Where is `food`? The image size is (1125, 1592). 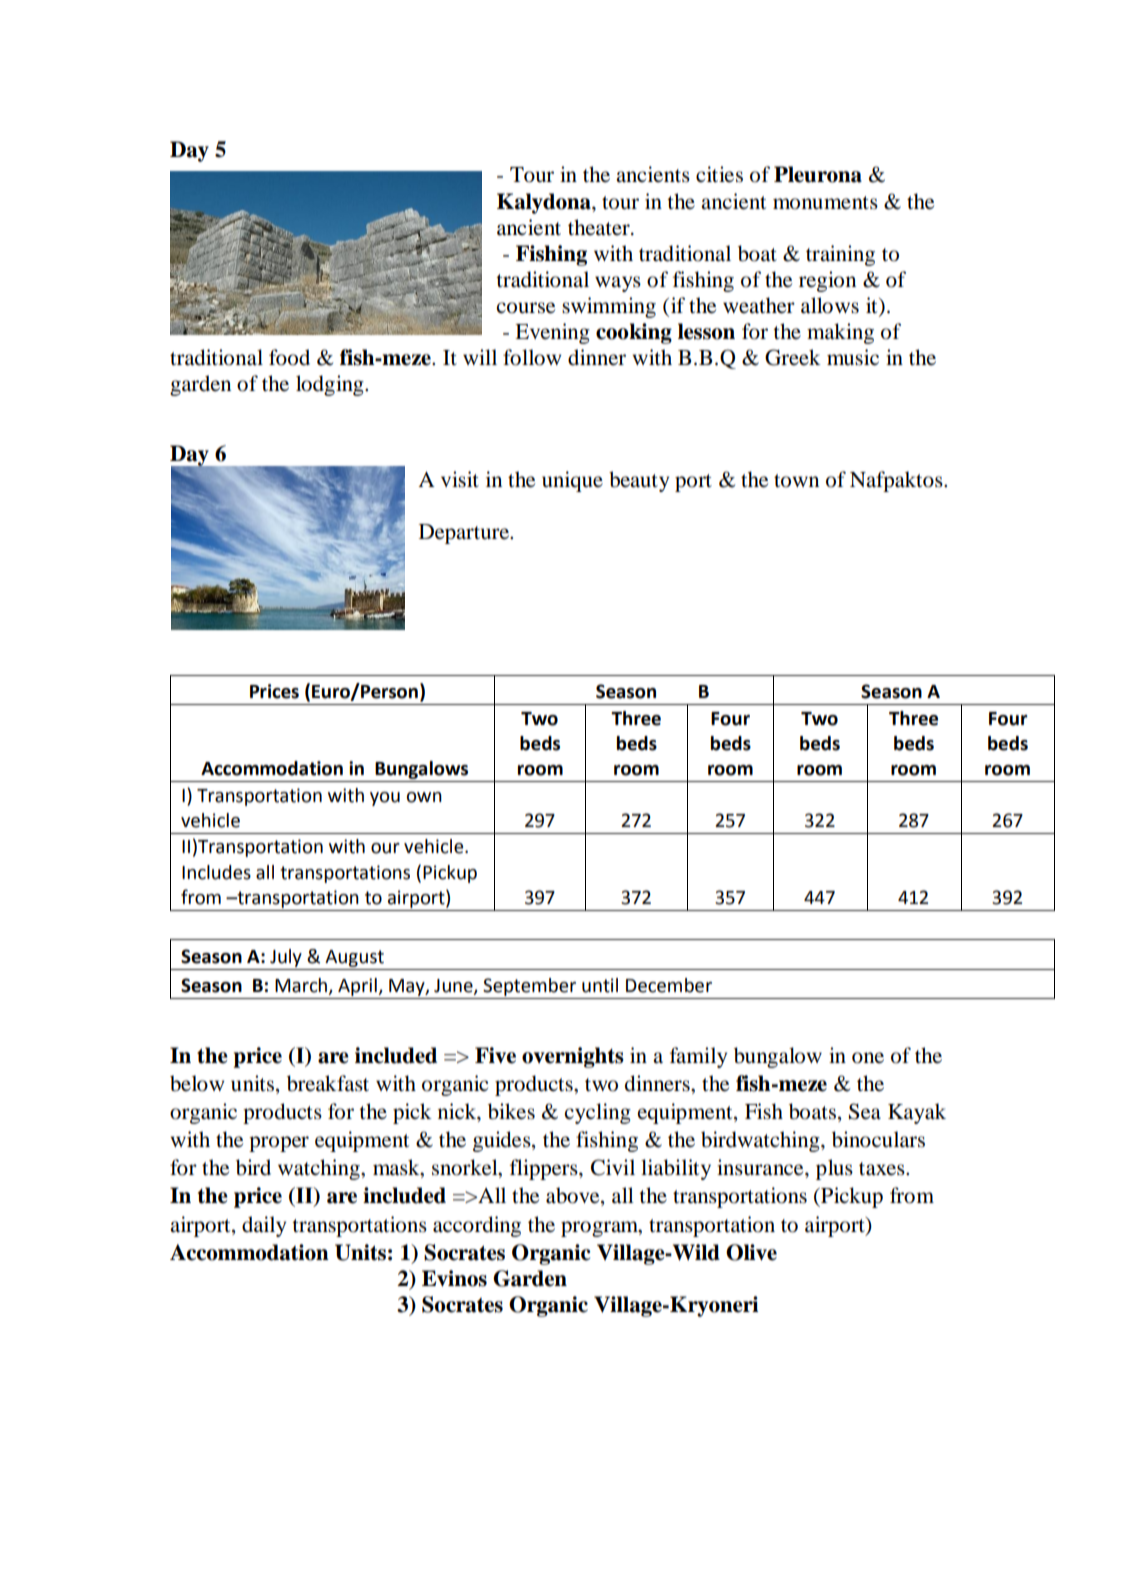
food is located at coordinates (289, 357).
